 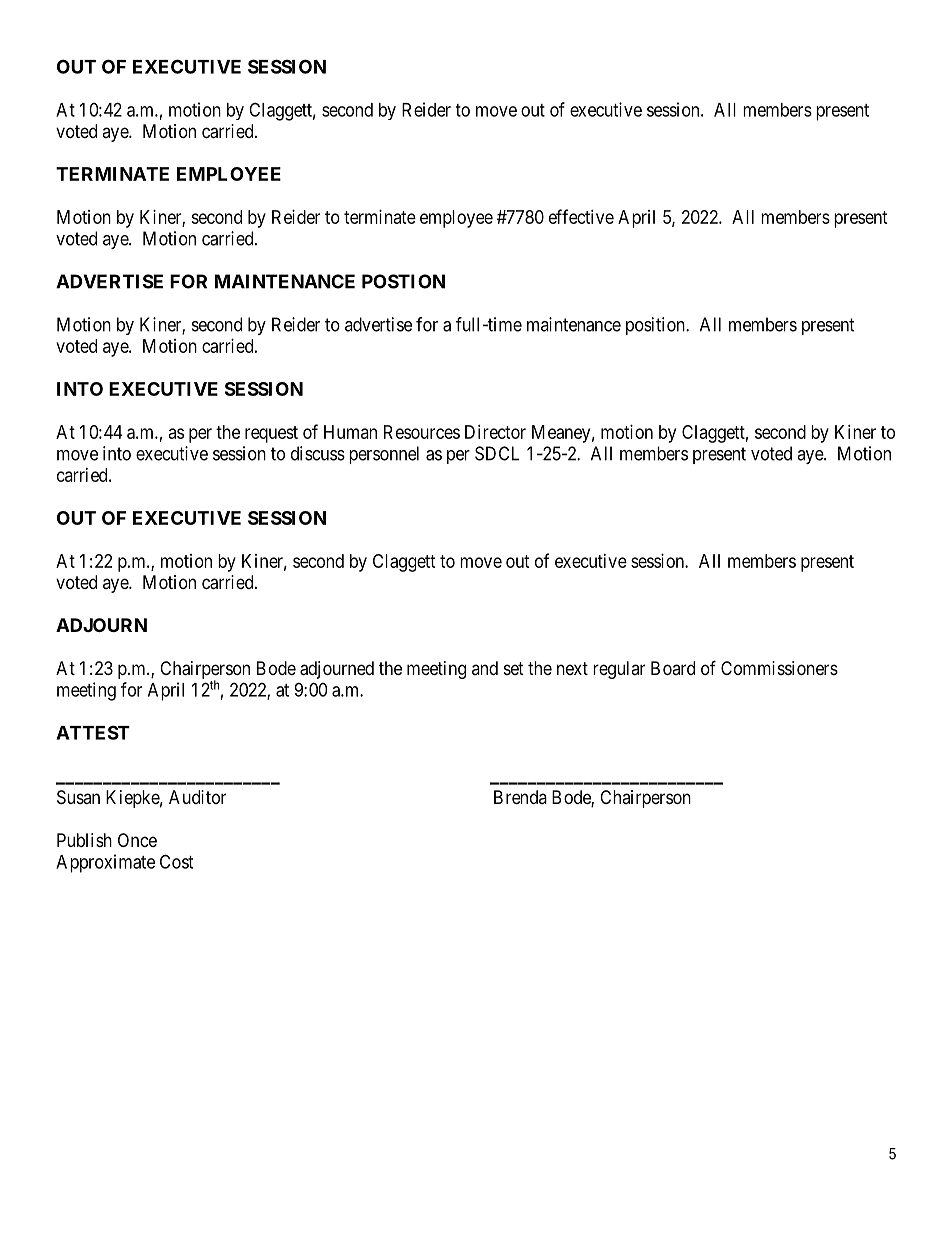 I want to click on Brenda, so click(x=520, y=797).
